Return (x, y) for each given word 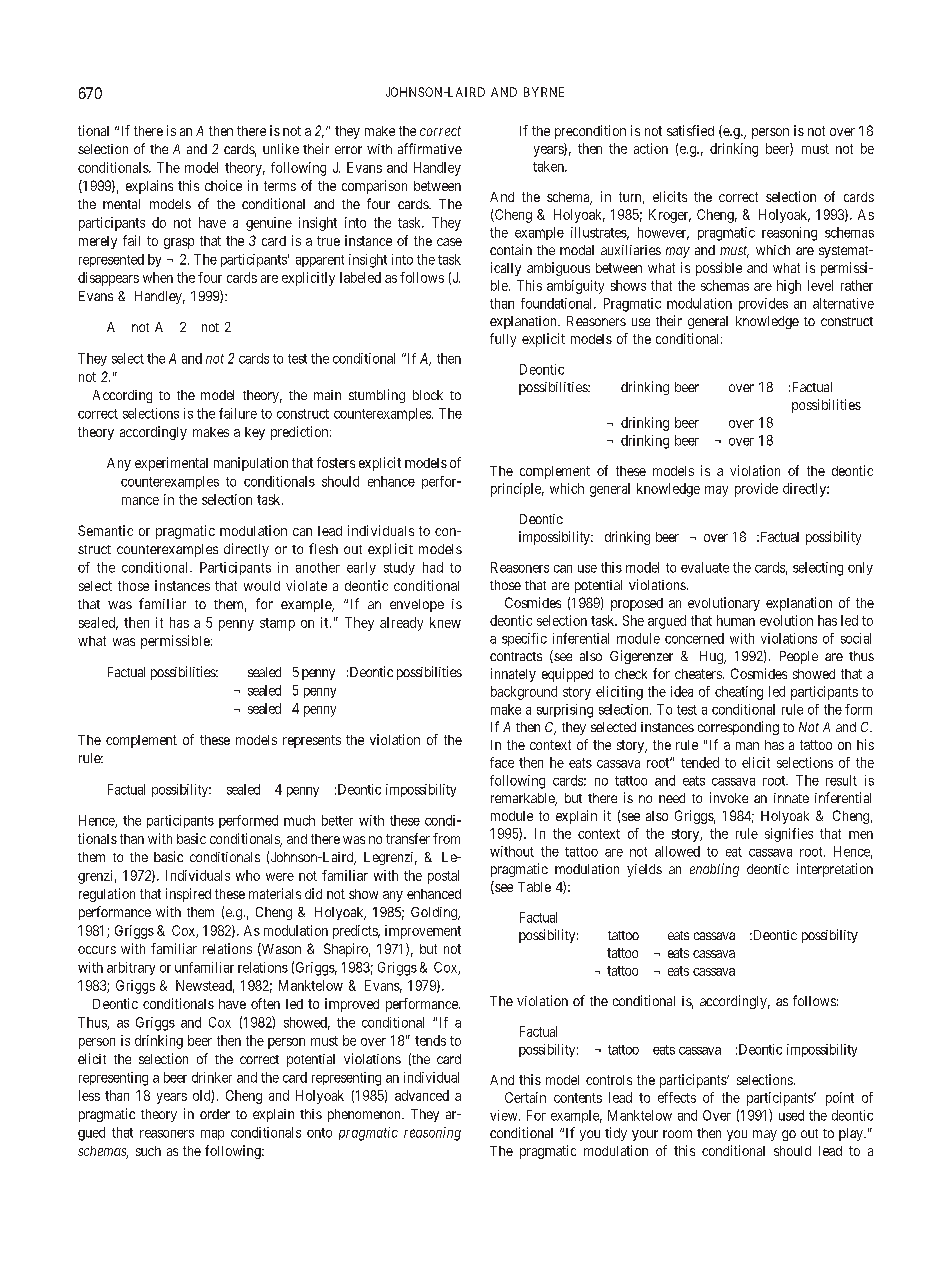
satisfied (690, 130)
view (505, 1115)
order (215, 1114)
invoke (729, 797)
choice (223, 185)
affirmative (430, 148)
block (428, 395)
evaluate (705, 567)
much (299, 820)
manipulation (251, 464)
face (502, 762)
